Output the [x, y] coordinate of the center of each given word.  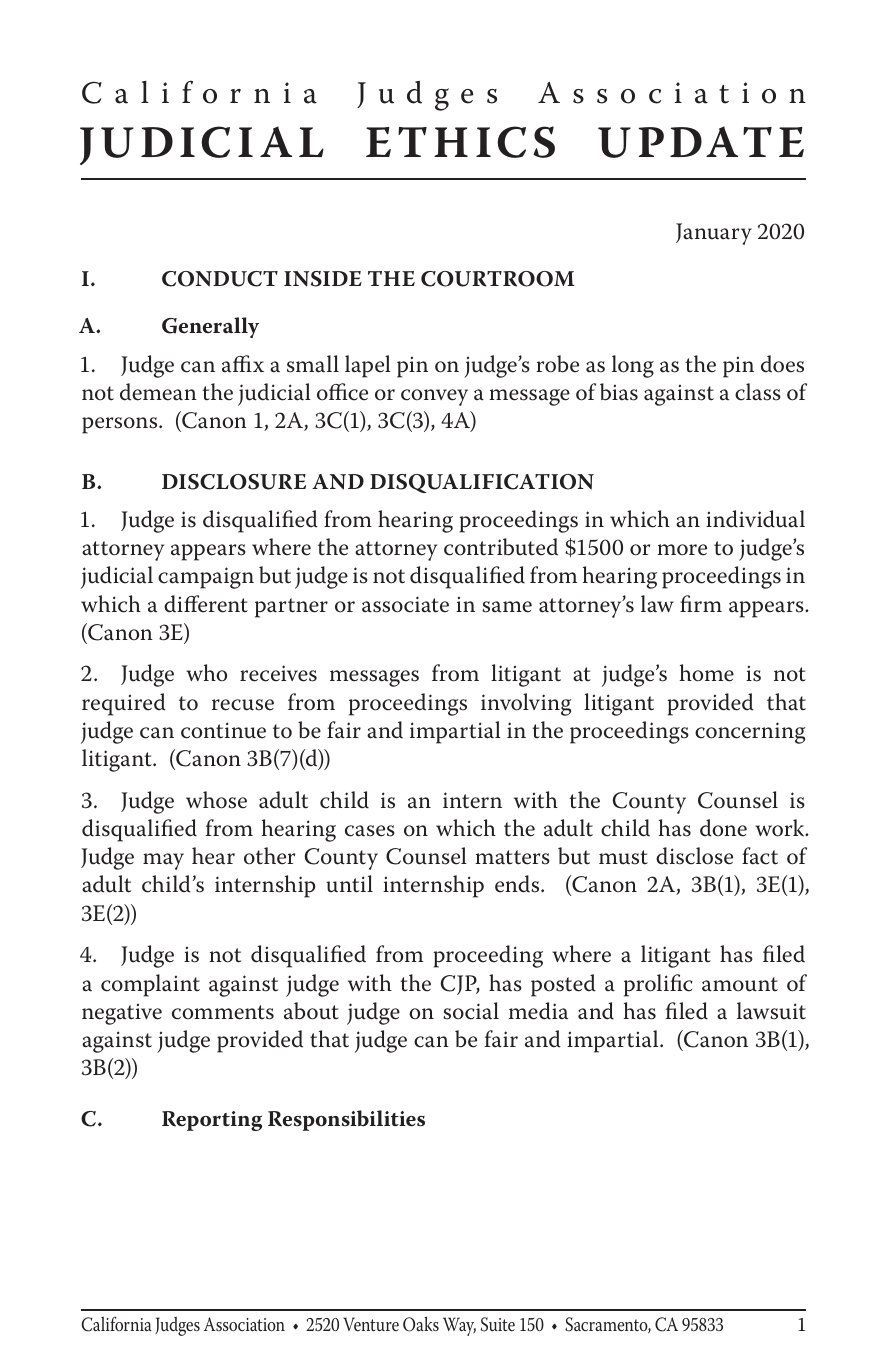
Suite [498, 1324]
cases [370, 831]
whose [216, 800]
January [714, 234]
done [723, 828]
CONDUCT [220, 279]
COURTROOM [498, 279]
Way [459, 1326]
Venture [371, 1324]
